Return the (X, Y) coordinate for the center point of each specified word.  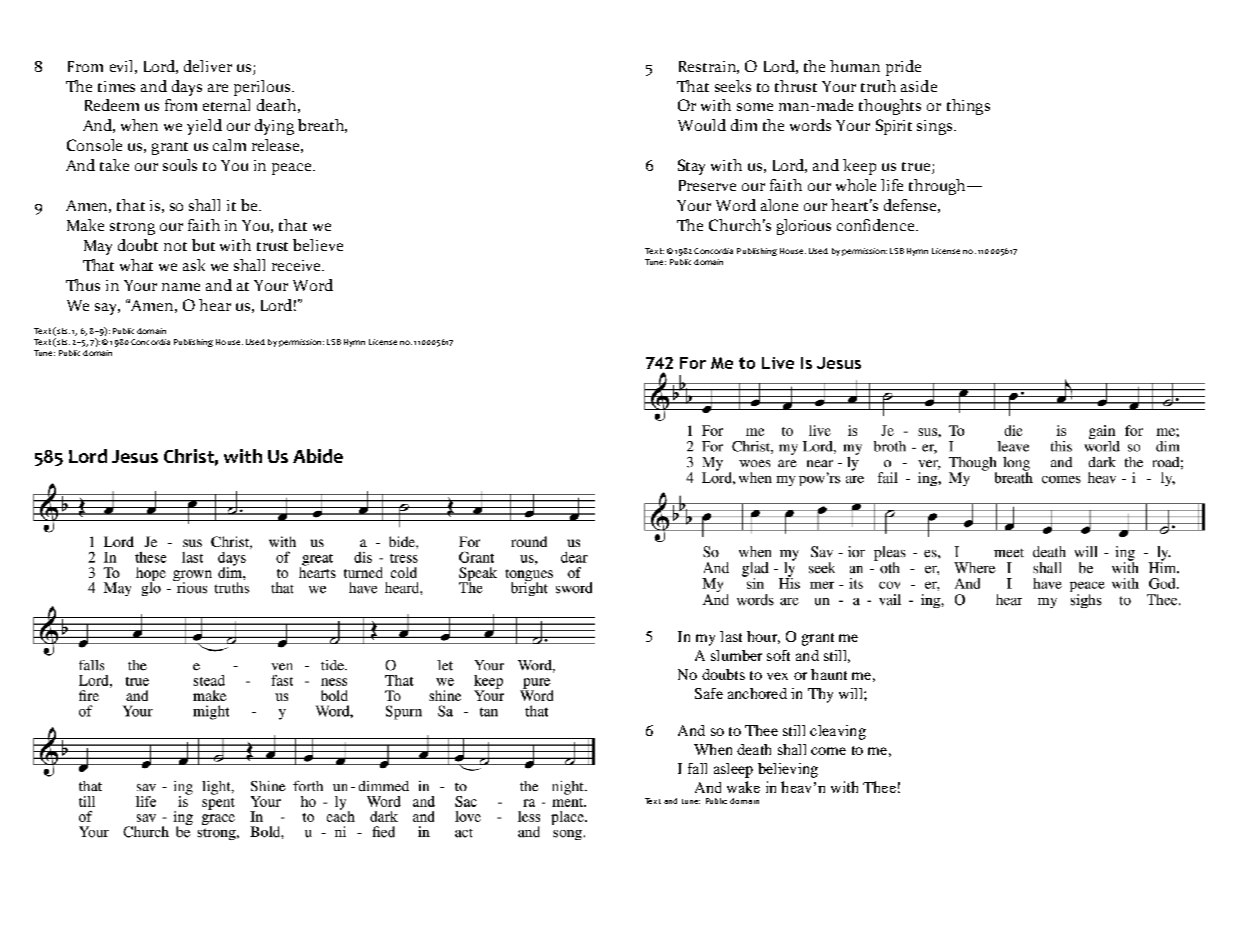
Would (702, 125)
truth (878, 86)
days (187, 88)
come (828, 751)
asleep (733, 770)
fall (697, 768)
